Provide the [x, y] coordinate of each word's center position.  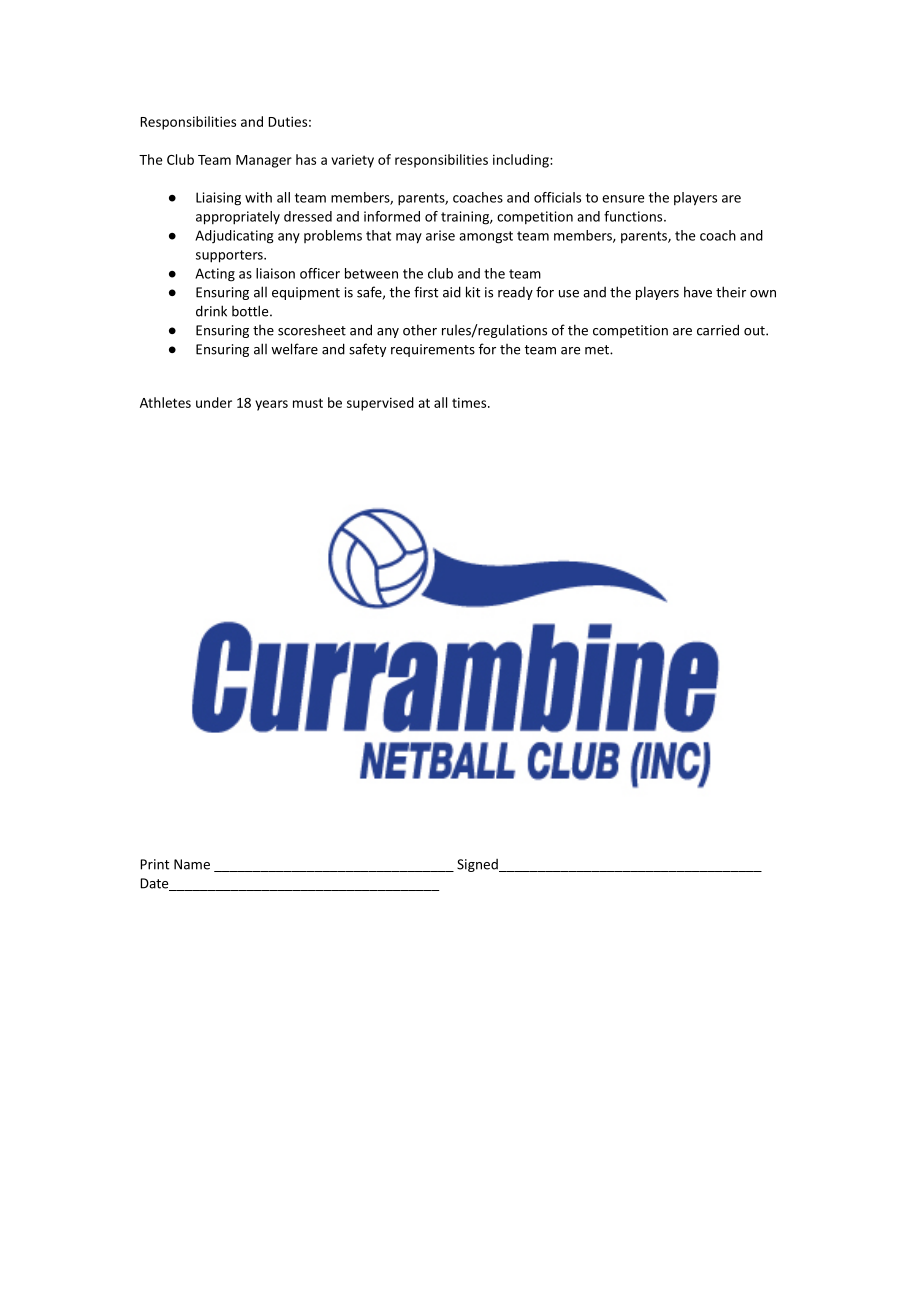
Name [192, 864]
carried [718, 330]
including [522, 161]
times [470, 402]
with [258, 197]
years [271, 405]
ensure [623, 199]
